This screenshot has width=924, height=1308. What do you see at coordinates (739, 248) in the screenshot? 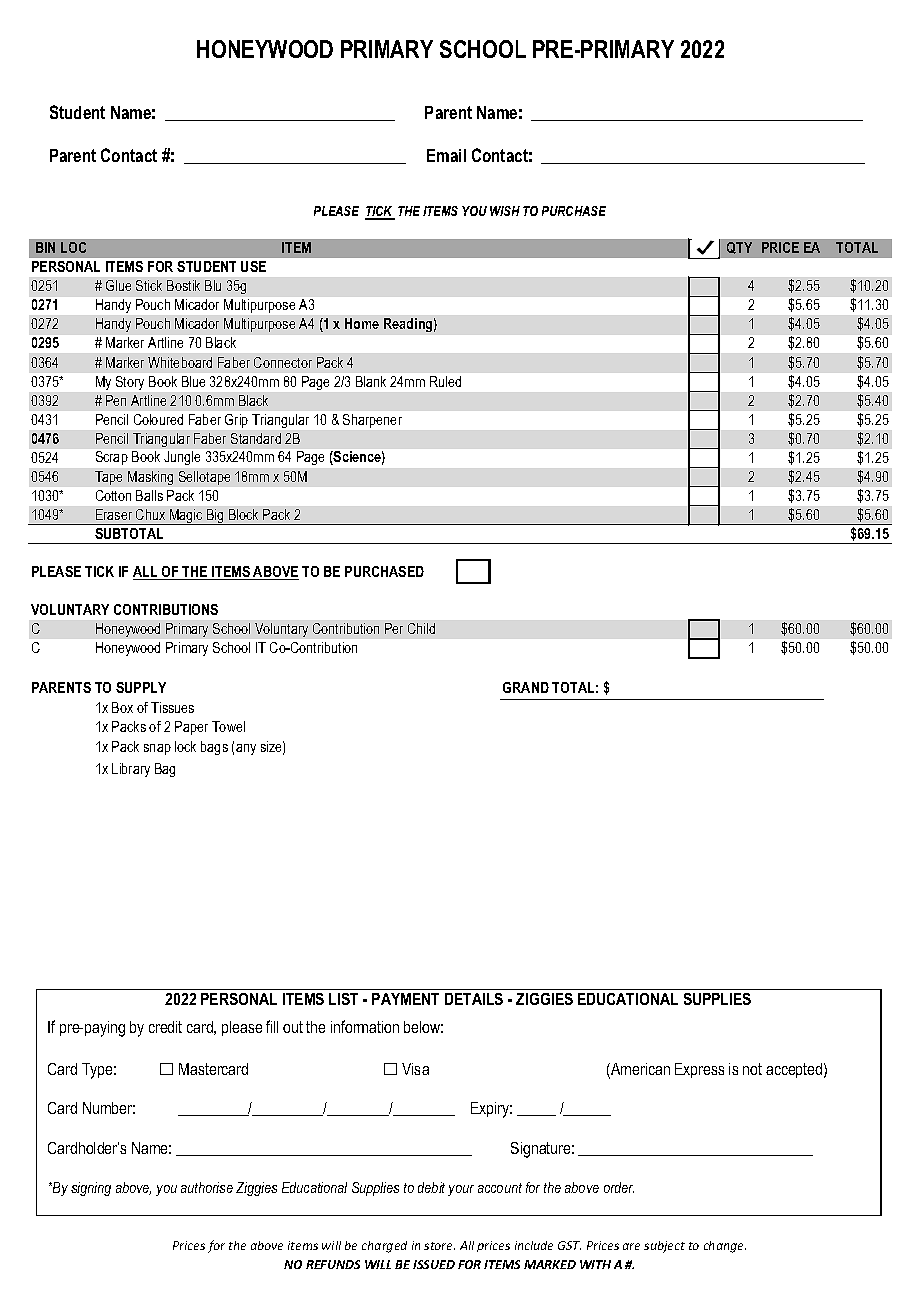
I see `QTY` at bounding box center [739, 248].
